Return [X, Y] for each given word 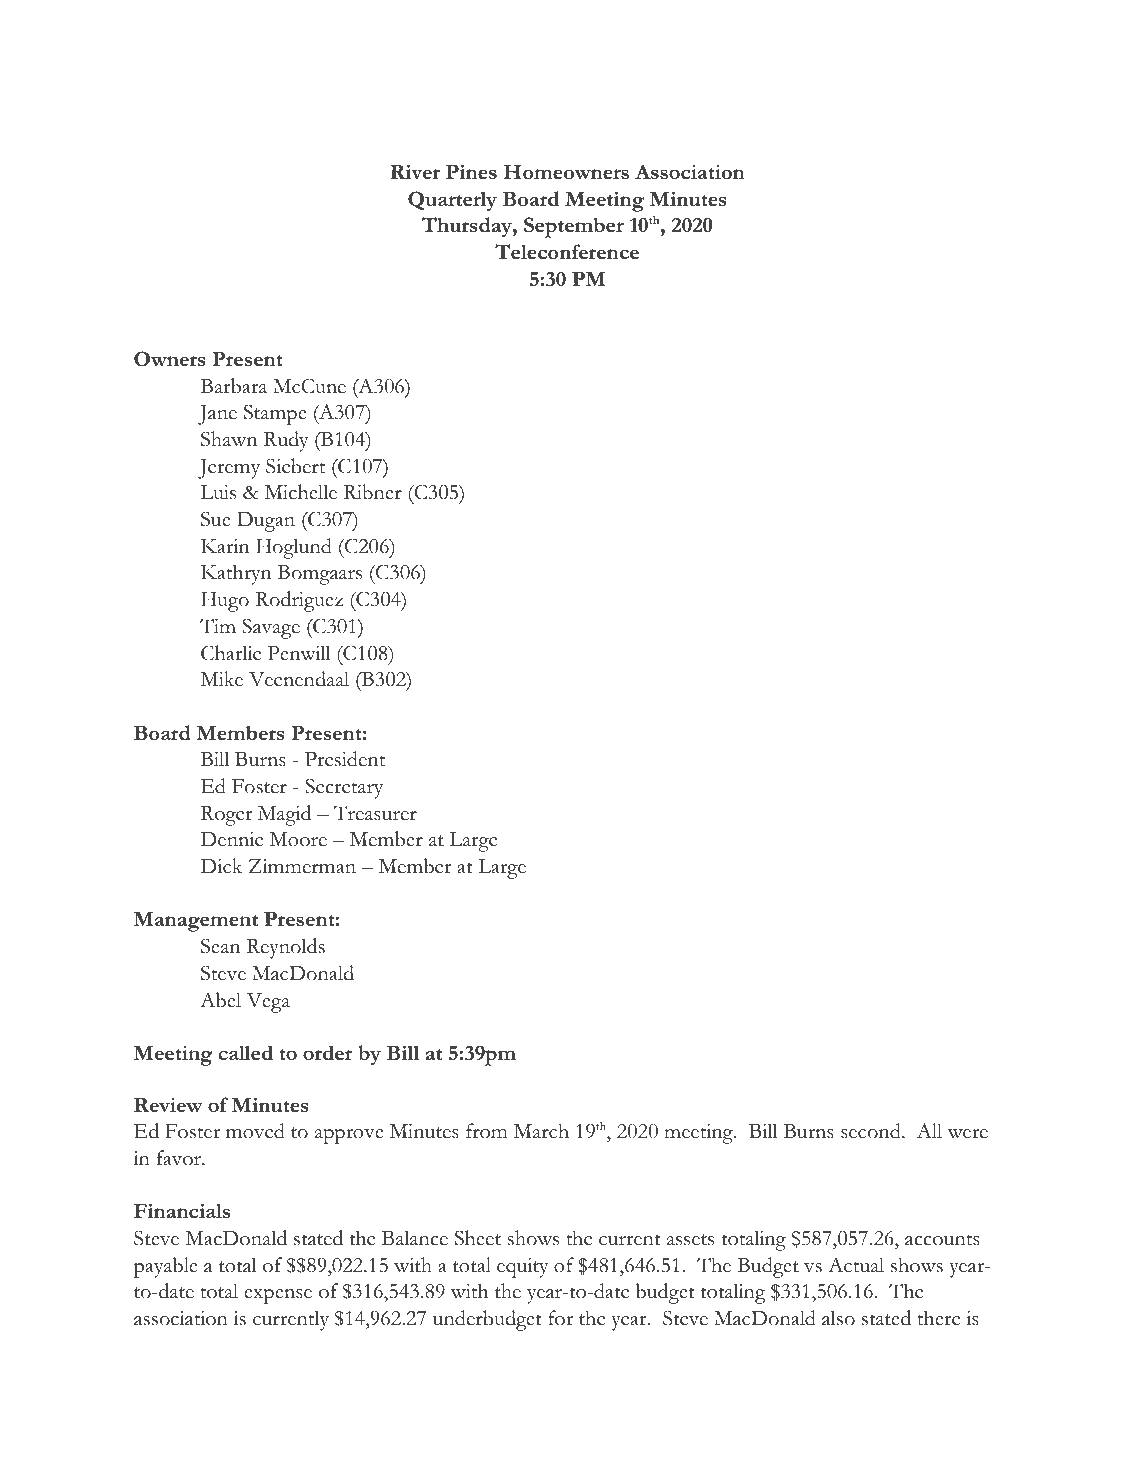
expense [278, 1296]
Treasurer [375, 813]
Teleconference [567, 251]
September [574, 227]
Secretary [344, 788]
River [415, 171]
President [345, 759]
